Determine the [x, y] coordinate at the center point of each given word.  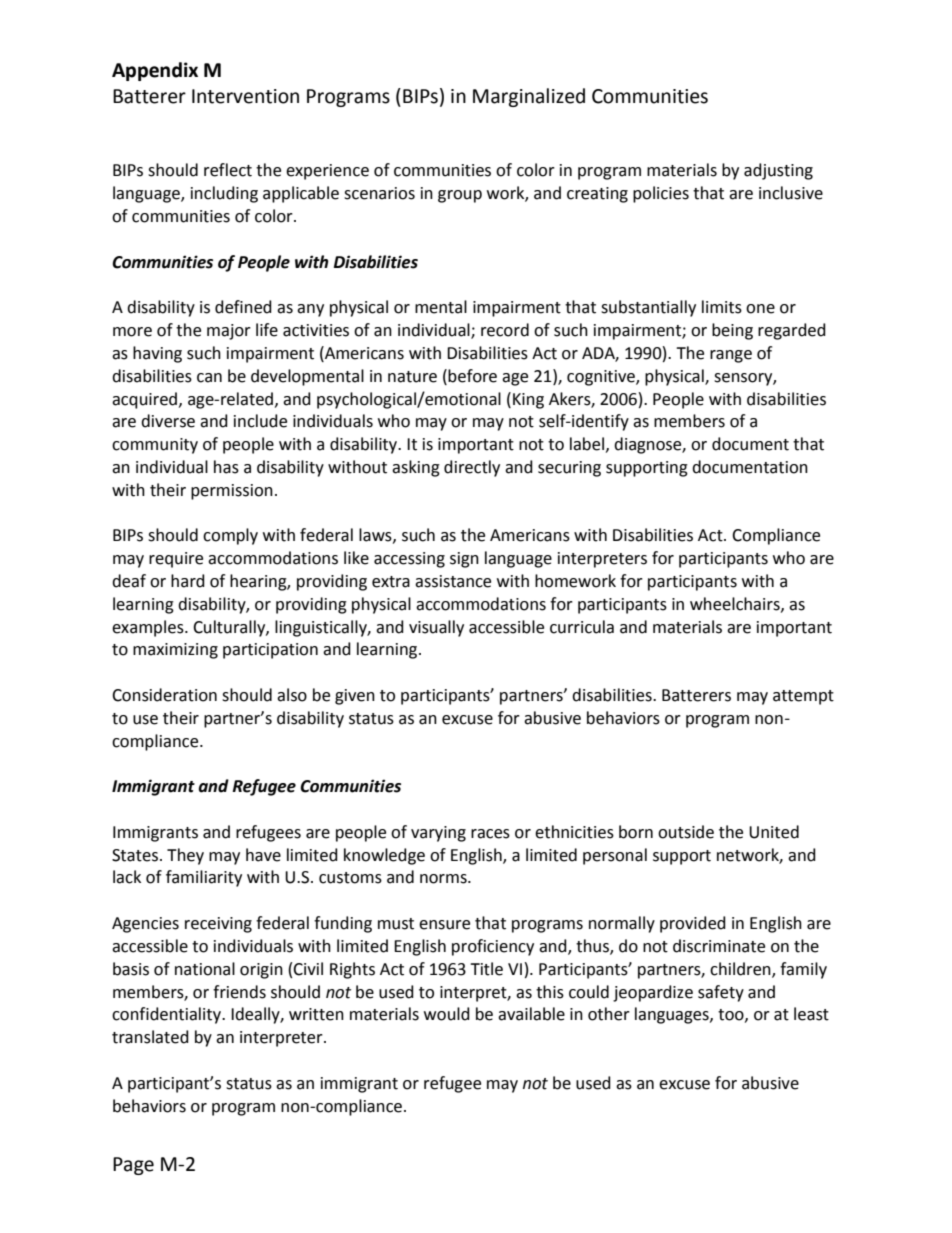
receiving [218, 925]
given [355, 697]
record [505, 330]
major [229, 332]
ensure [444, 925]
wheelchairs [736, 604]
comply [230, 536]
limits [722, 307]
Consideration [164, 695]
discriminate [719, 946]
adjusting [778, 171]
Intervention [245, 96]
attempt [803, 697]
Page [133, 1166]
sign [464, 560]
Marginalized [529, 97]
